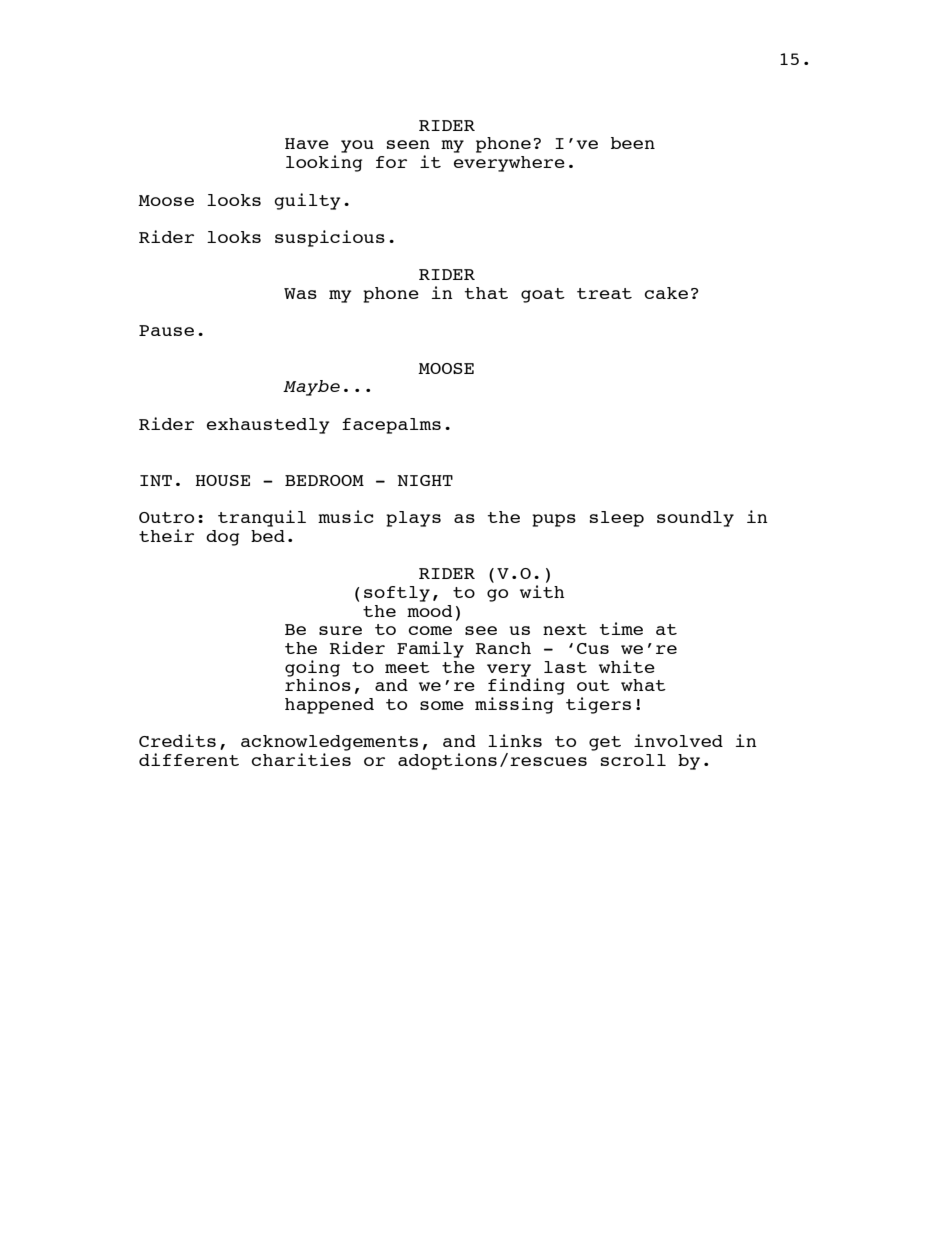  Describe the element at coordinates (633, 143) in the screenshot. I see `been` at that location.
